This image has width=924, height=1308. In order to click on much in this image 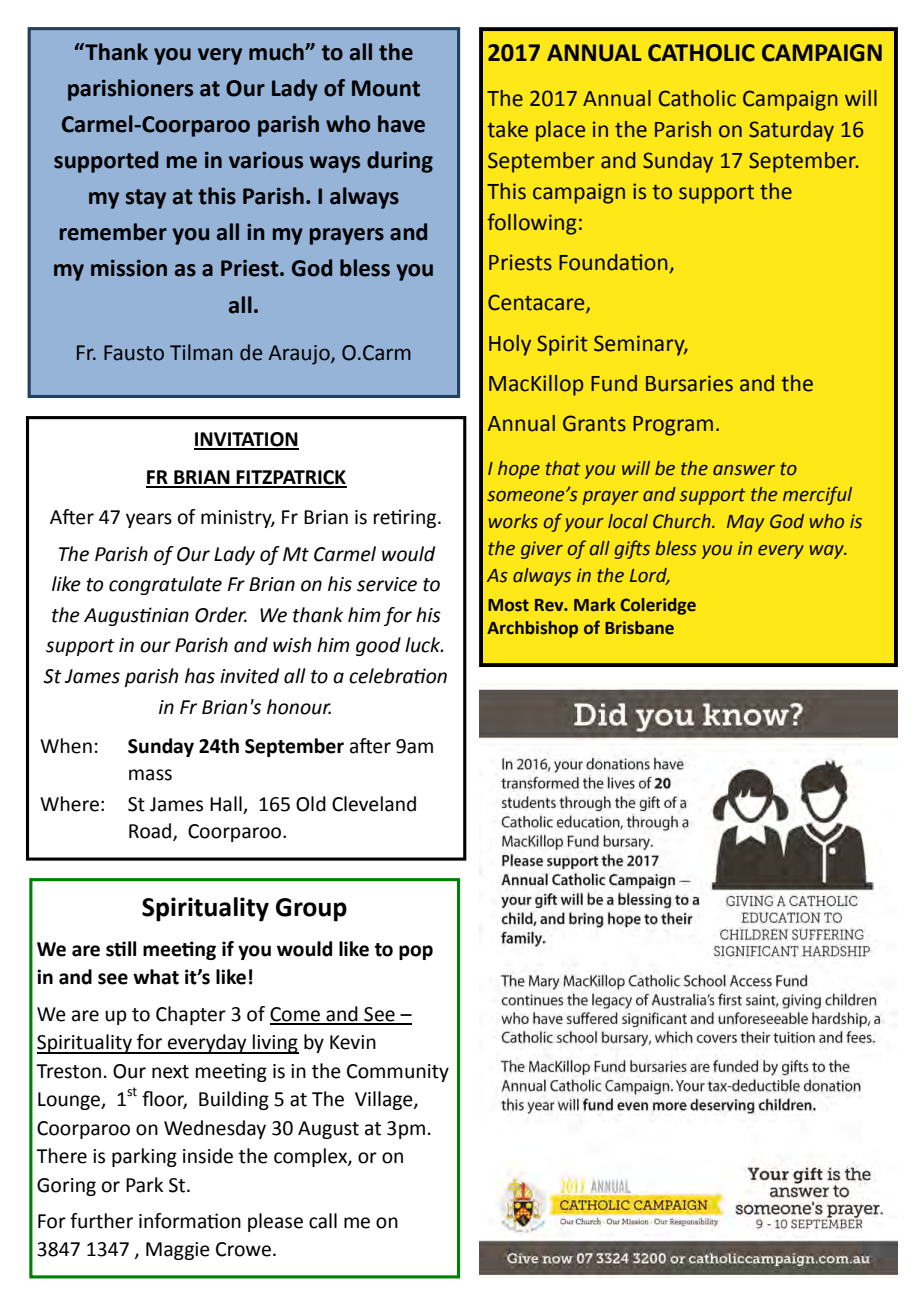, I will do `click(277, 52)`.
